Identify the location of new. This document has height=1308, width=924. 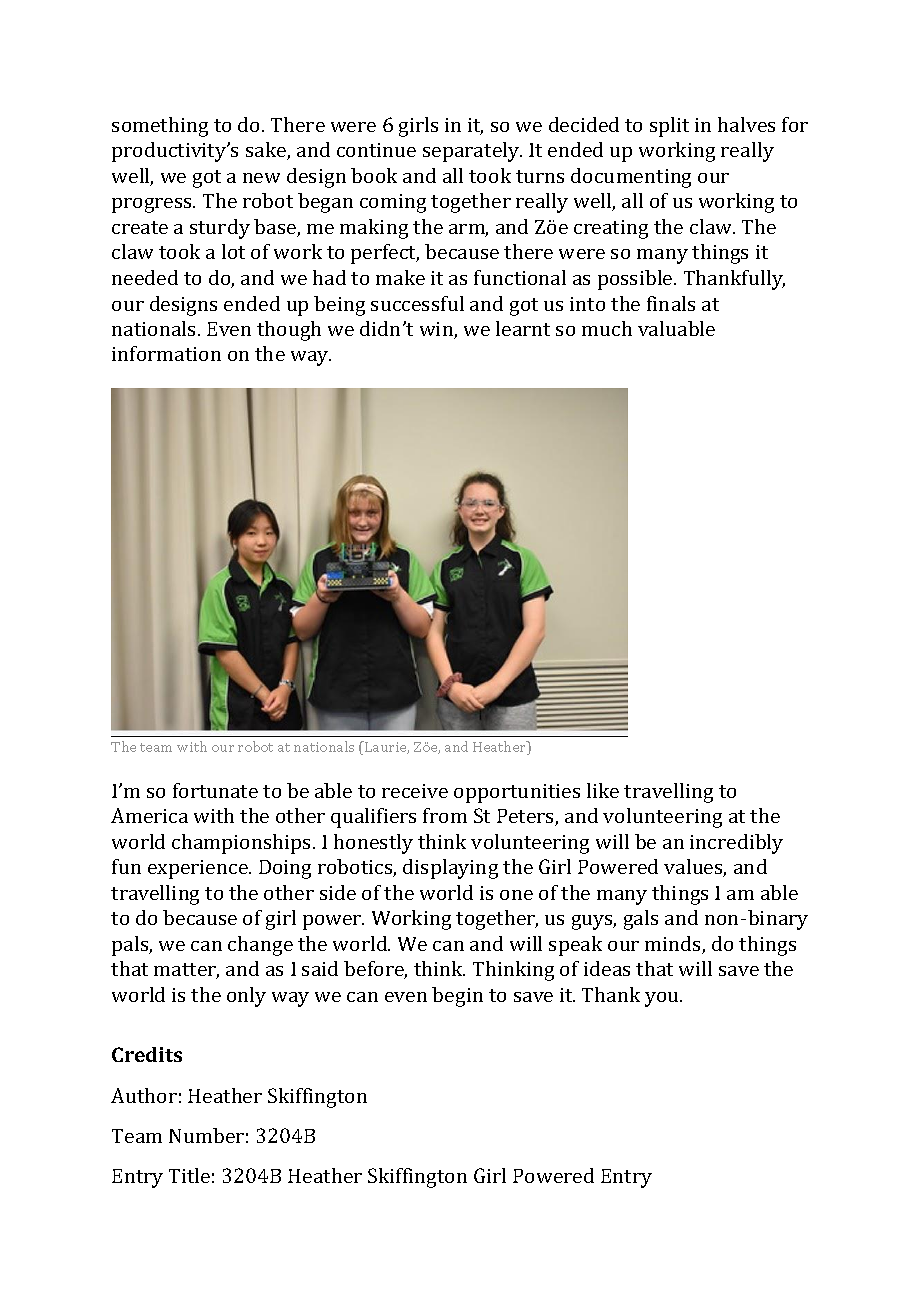
(261, 178).
